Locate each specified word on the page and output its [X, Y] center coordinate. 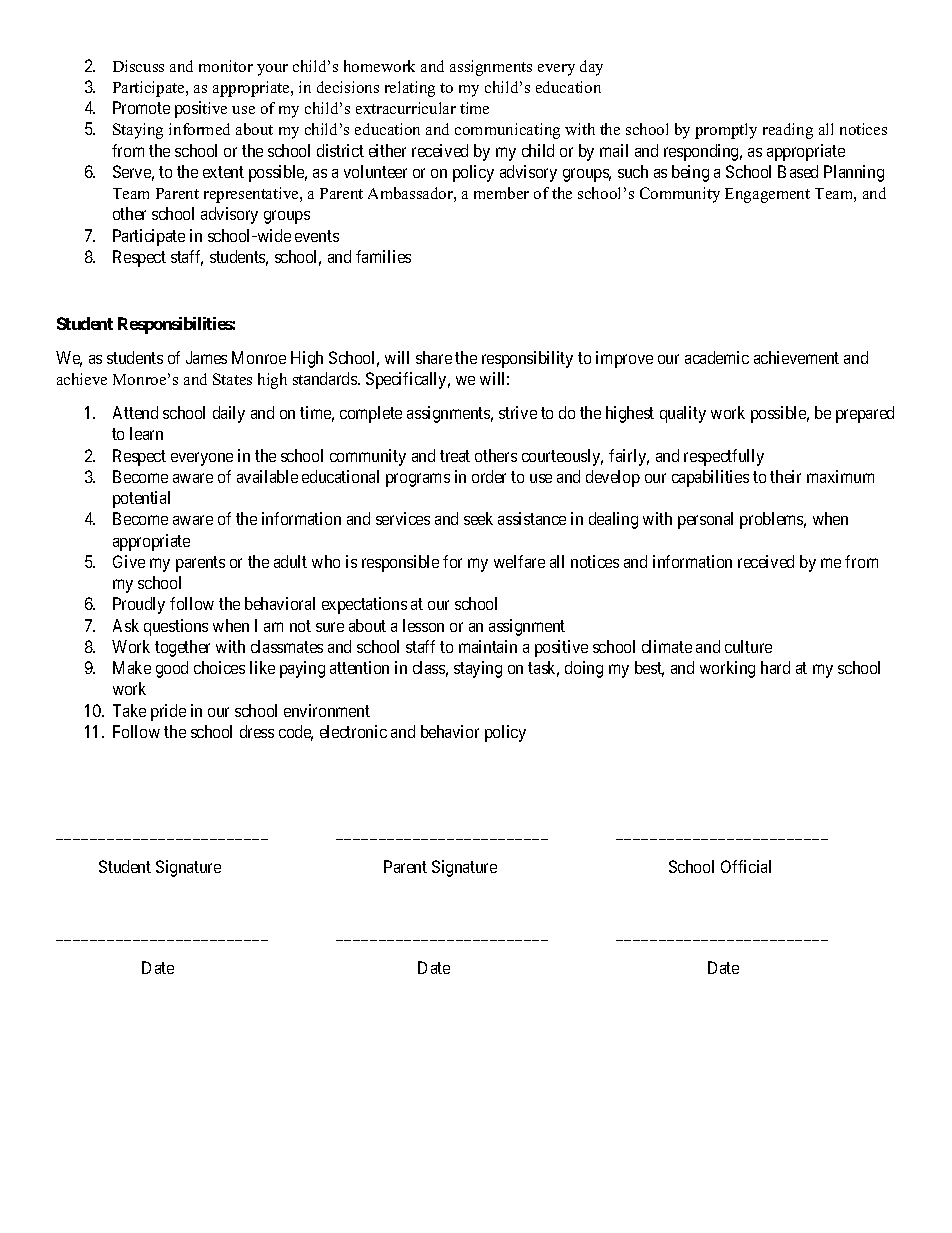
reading [788, 131]
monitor [226, 66]
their [785, 476]
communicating [507, 131]
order [489, 476]
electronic [353, 731]
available [267, 476]
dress [257, 731]
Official [746, 866]
